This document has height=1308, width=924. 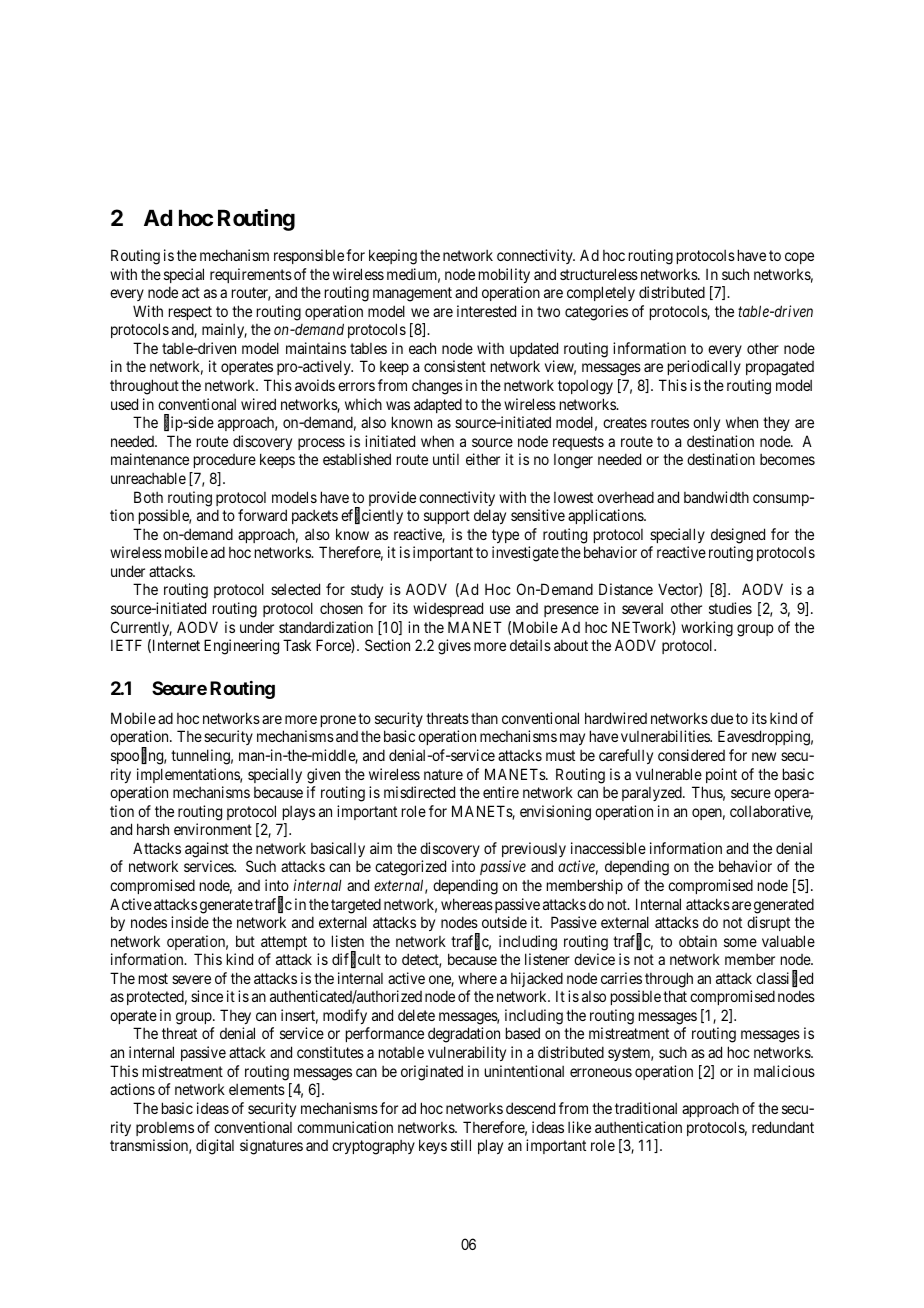 What do you see at coordinates (738, 536) in the document?
I see `designed` at bounding box center [738, 536].
